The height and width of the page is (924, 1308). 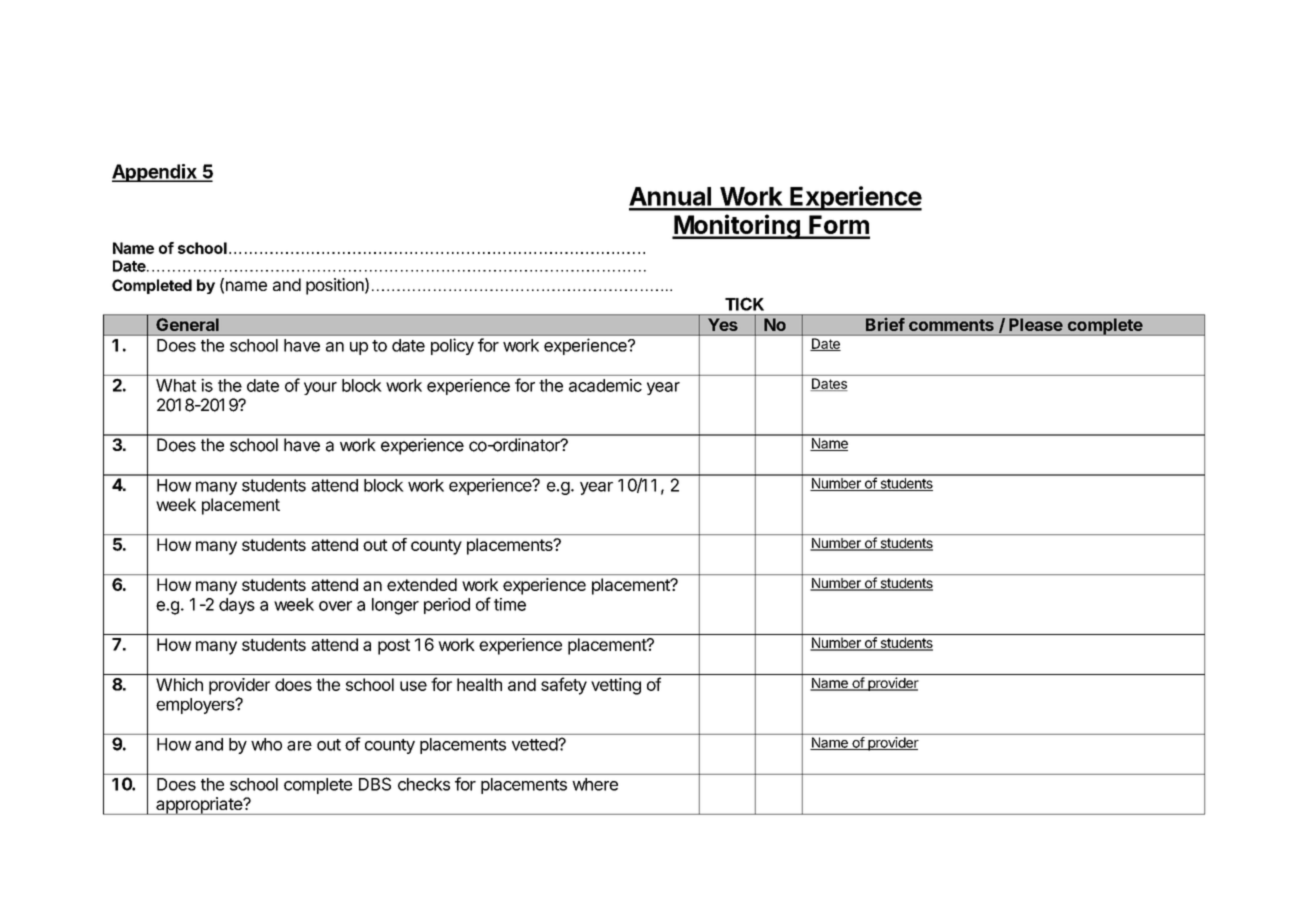 I want to click on academic, so click(x=605, y=385).
